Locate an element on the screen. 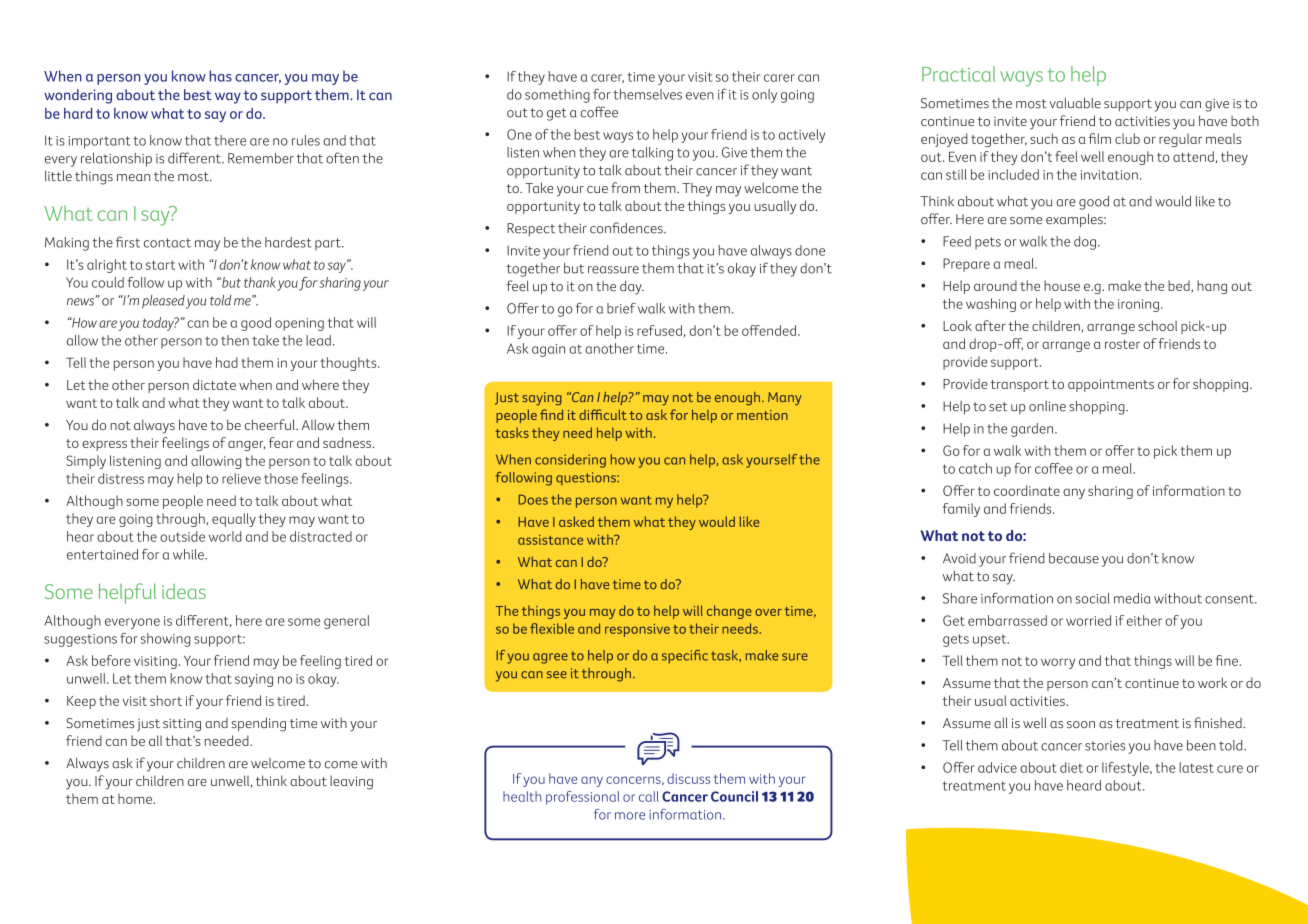  only is located at coordinates (764, 96).
